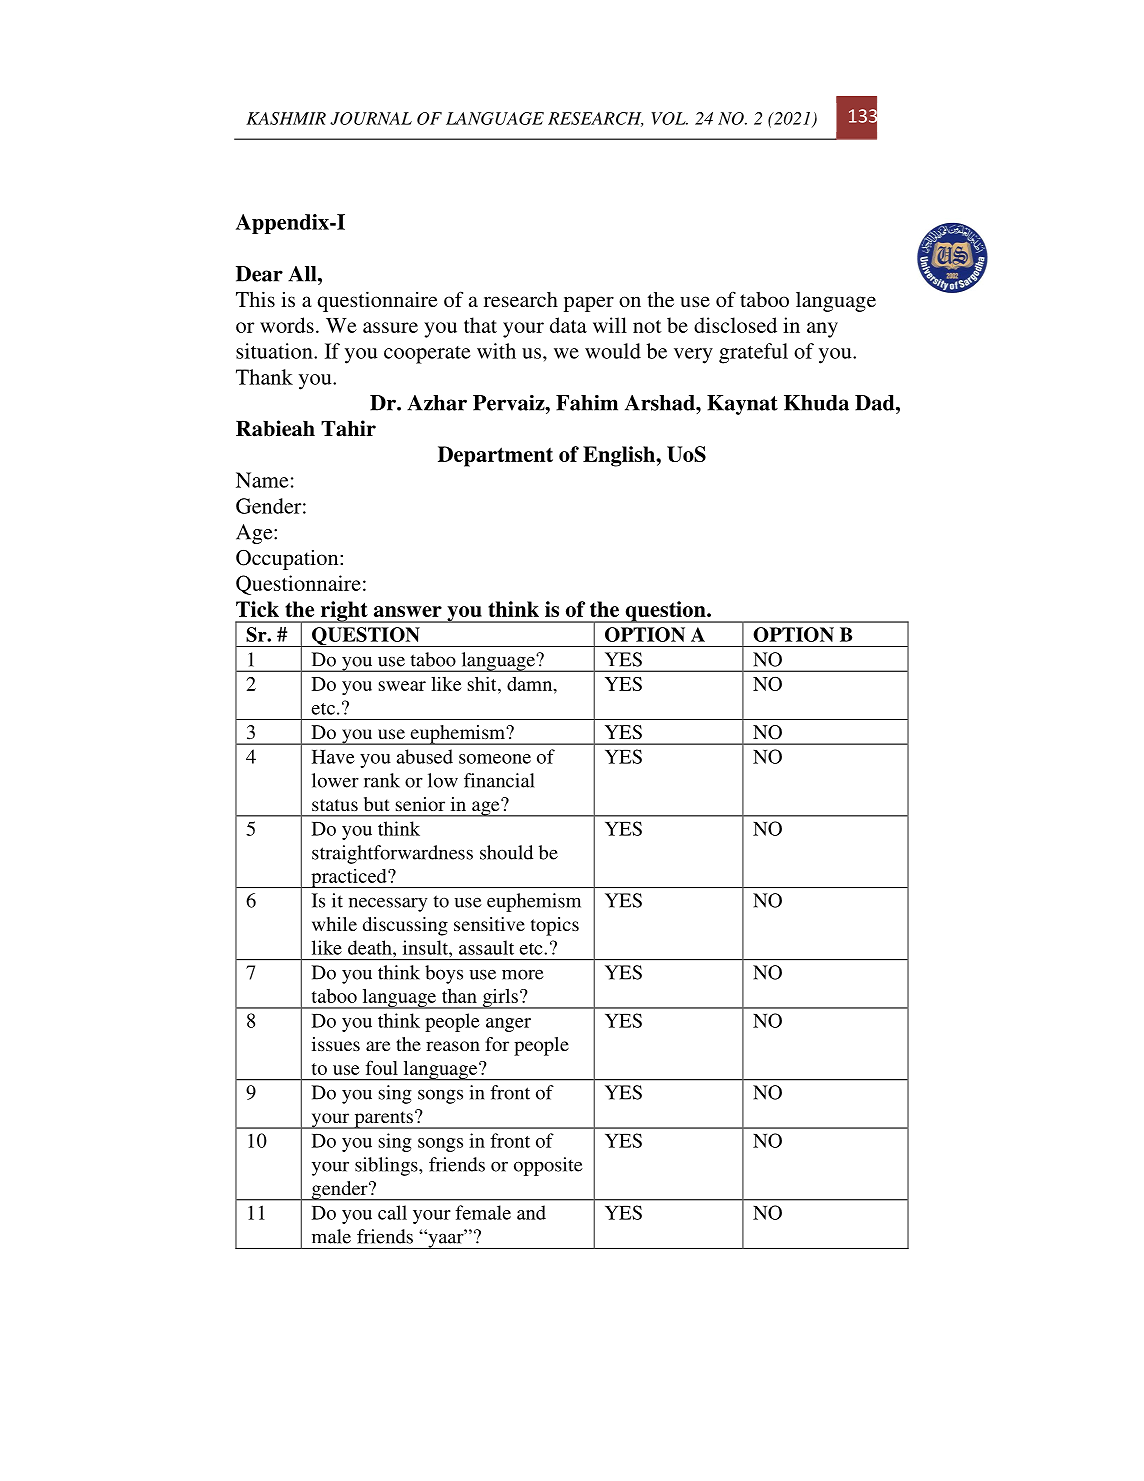 The image size is (1144, 1481). What do you see at coordinates (371, 118) in the document?
I see `JOURNAL` at bounding box center [371, 118].
